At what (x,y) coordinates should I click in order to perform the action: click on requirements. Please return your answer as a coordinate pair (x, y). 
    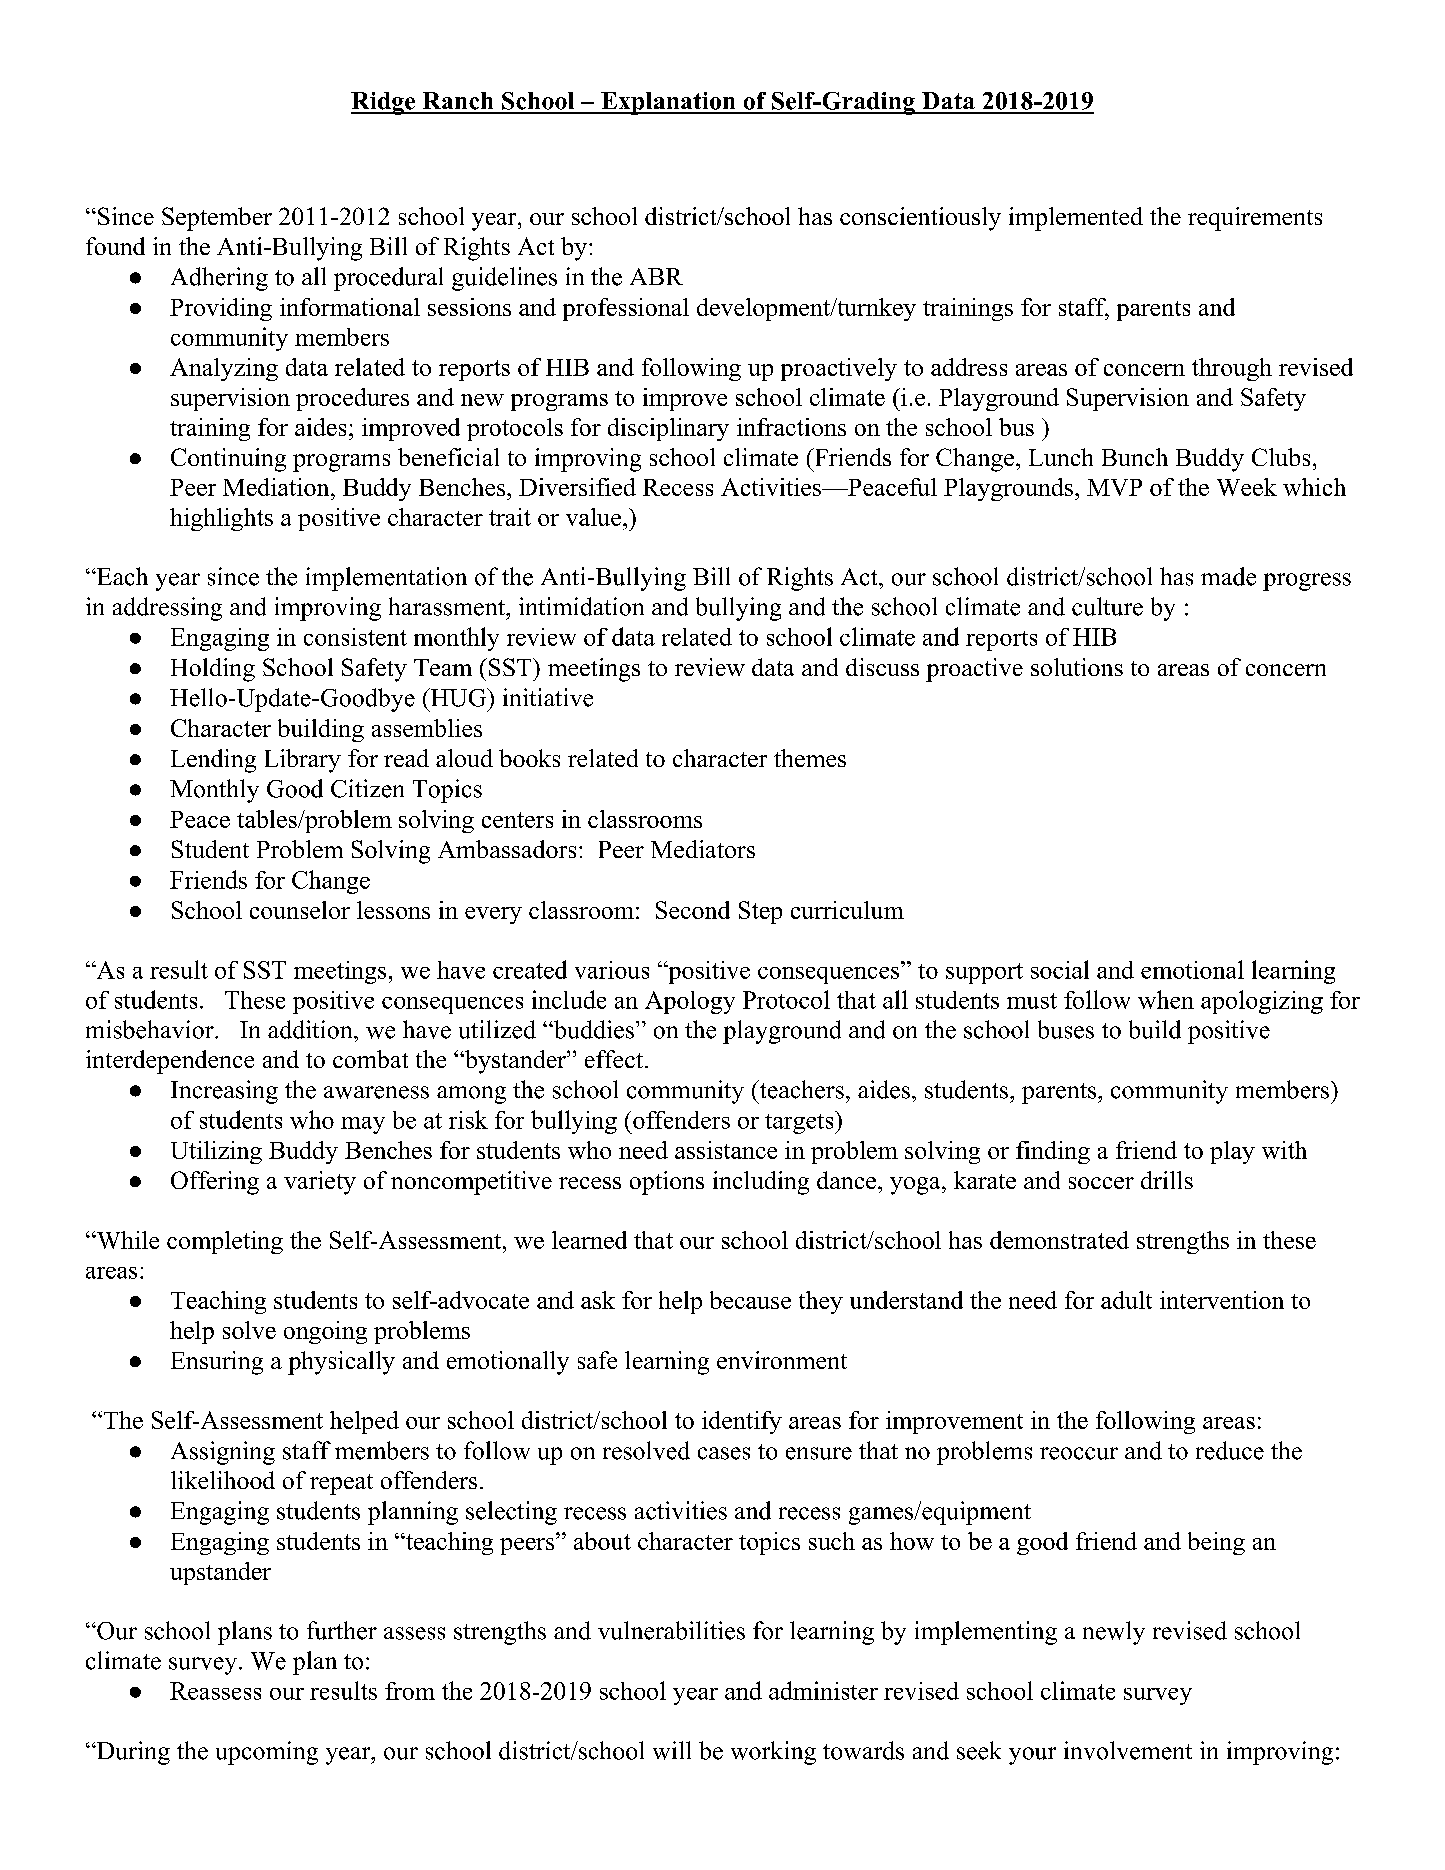
    Looking at the image, I should click on (1255, 219).
